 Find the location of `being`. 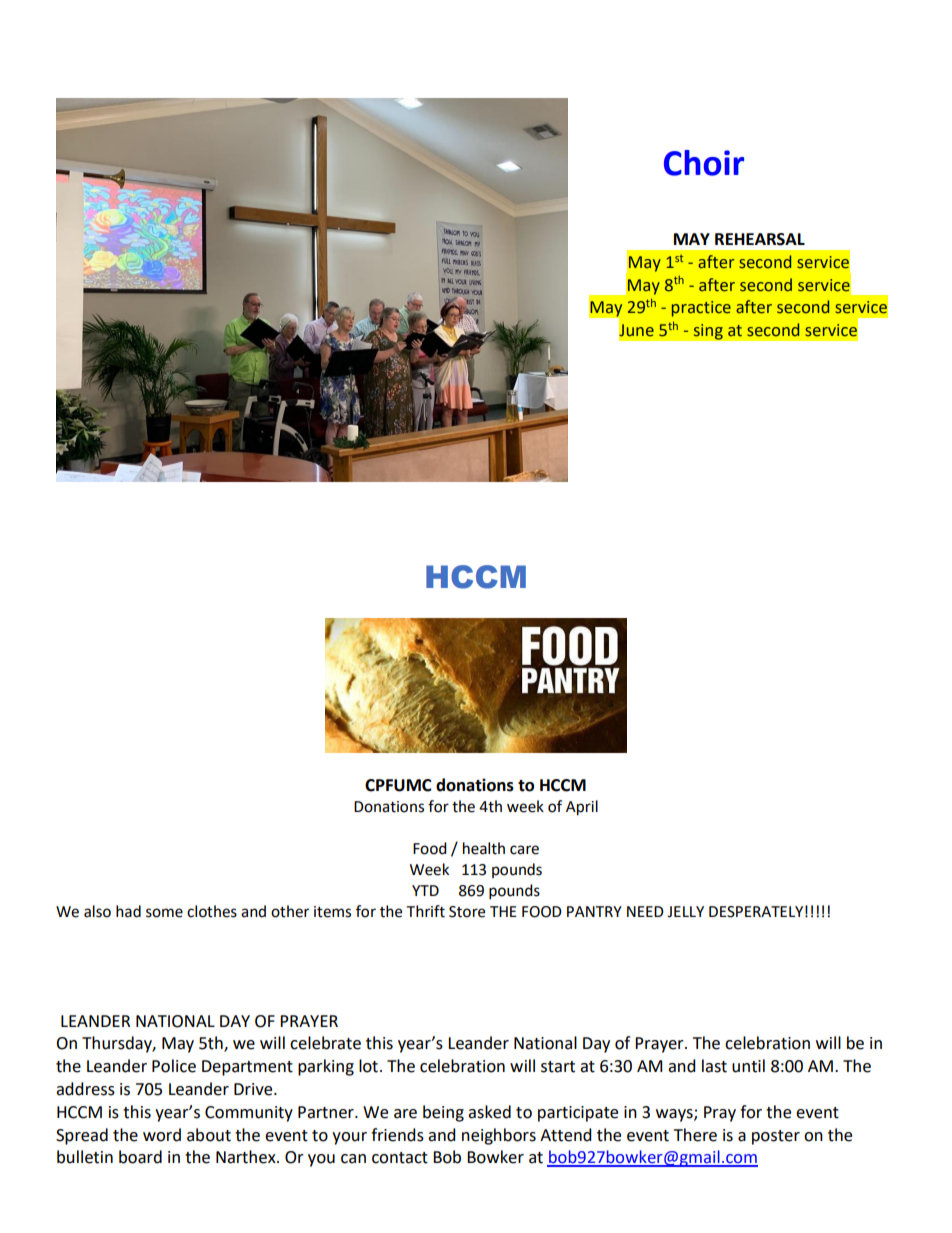

being is located at coordinates (443, 1113).
